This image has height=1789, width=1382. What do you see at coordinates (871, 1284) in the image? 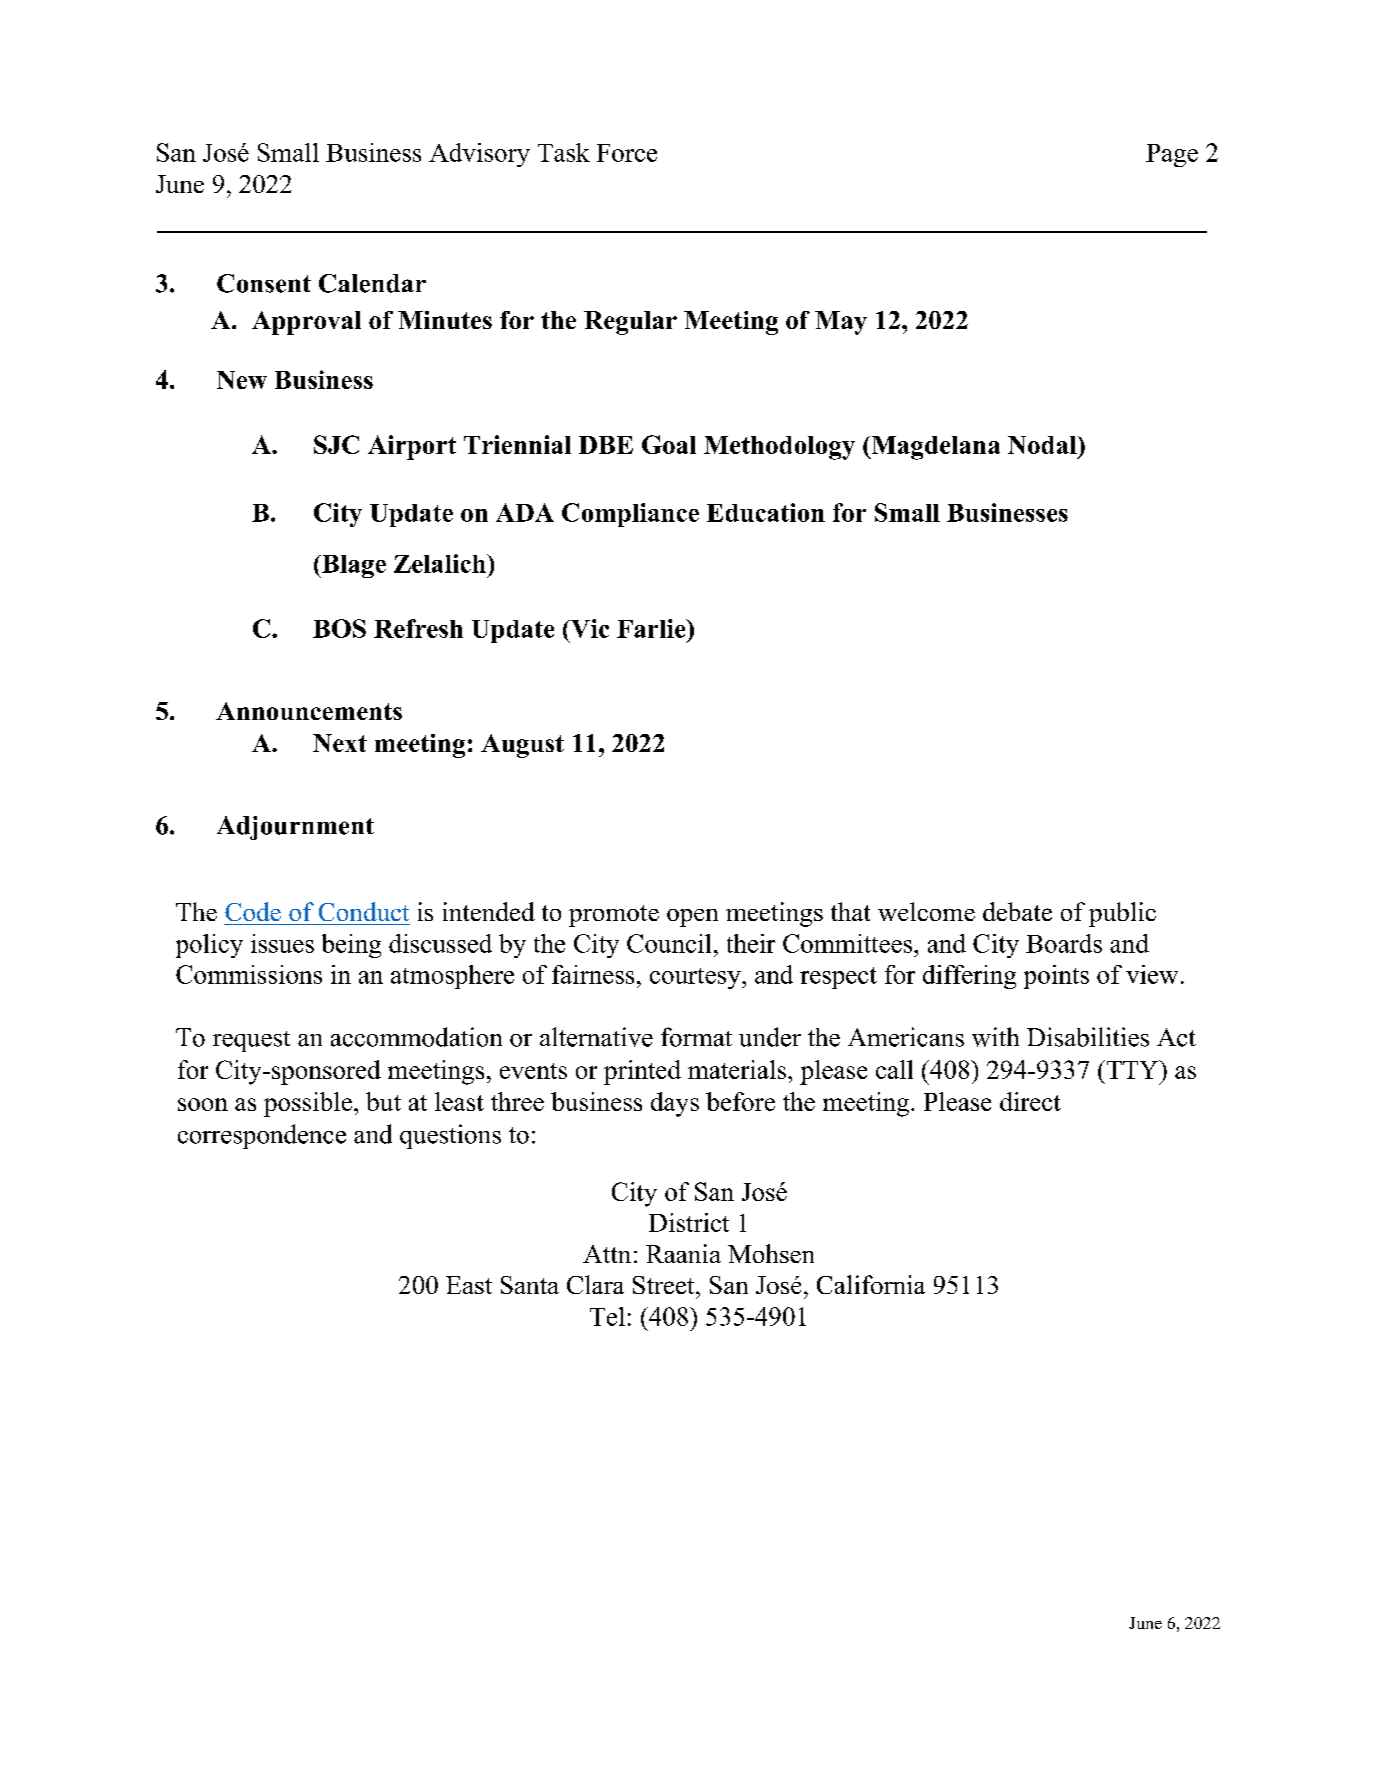
I see `California` at bounding box center [871, 1284].
